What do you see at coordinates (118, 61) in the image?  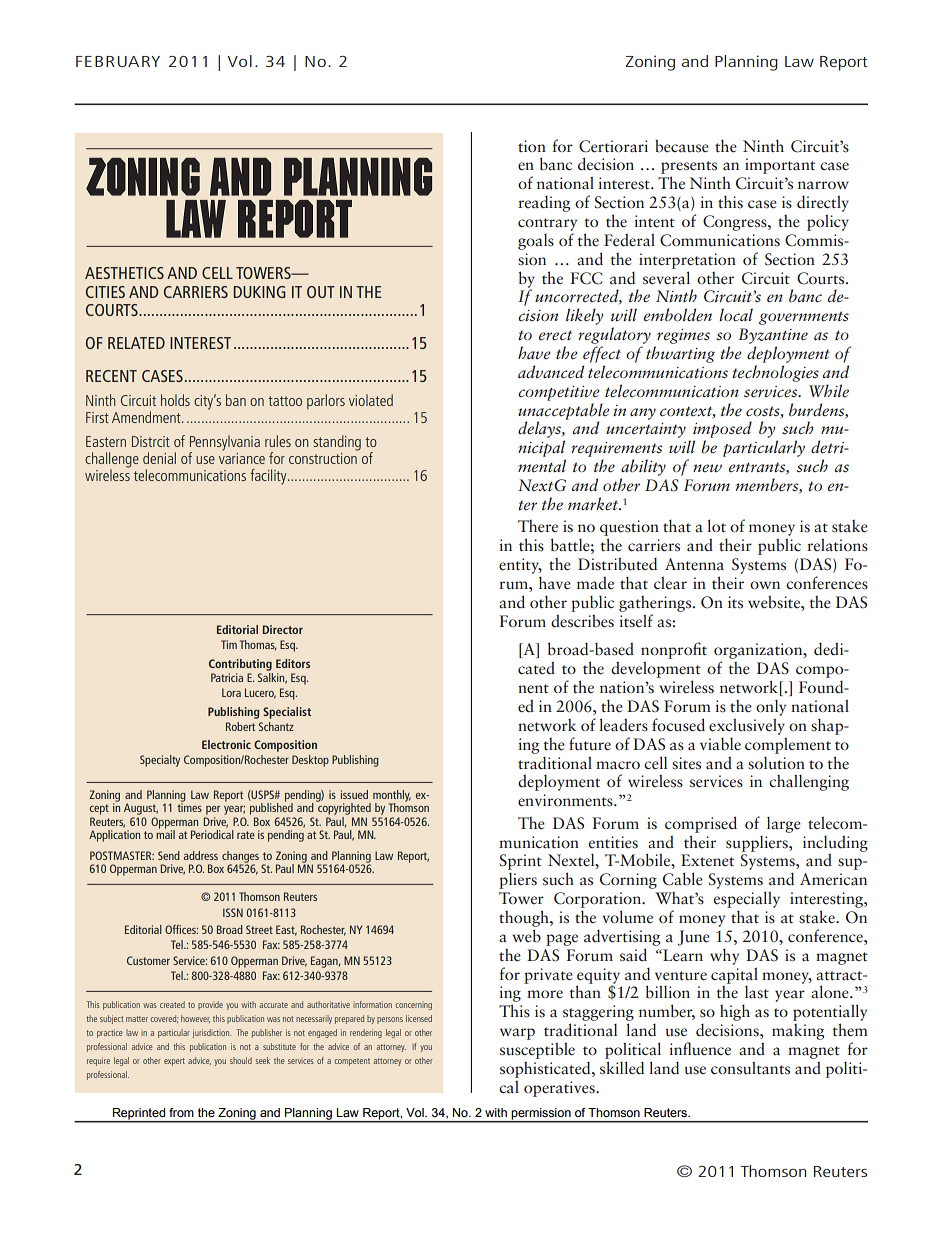 I see `FEBRUARY` at bounding box center [118, 61].
